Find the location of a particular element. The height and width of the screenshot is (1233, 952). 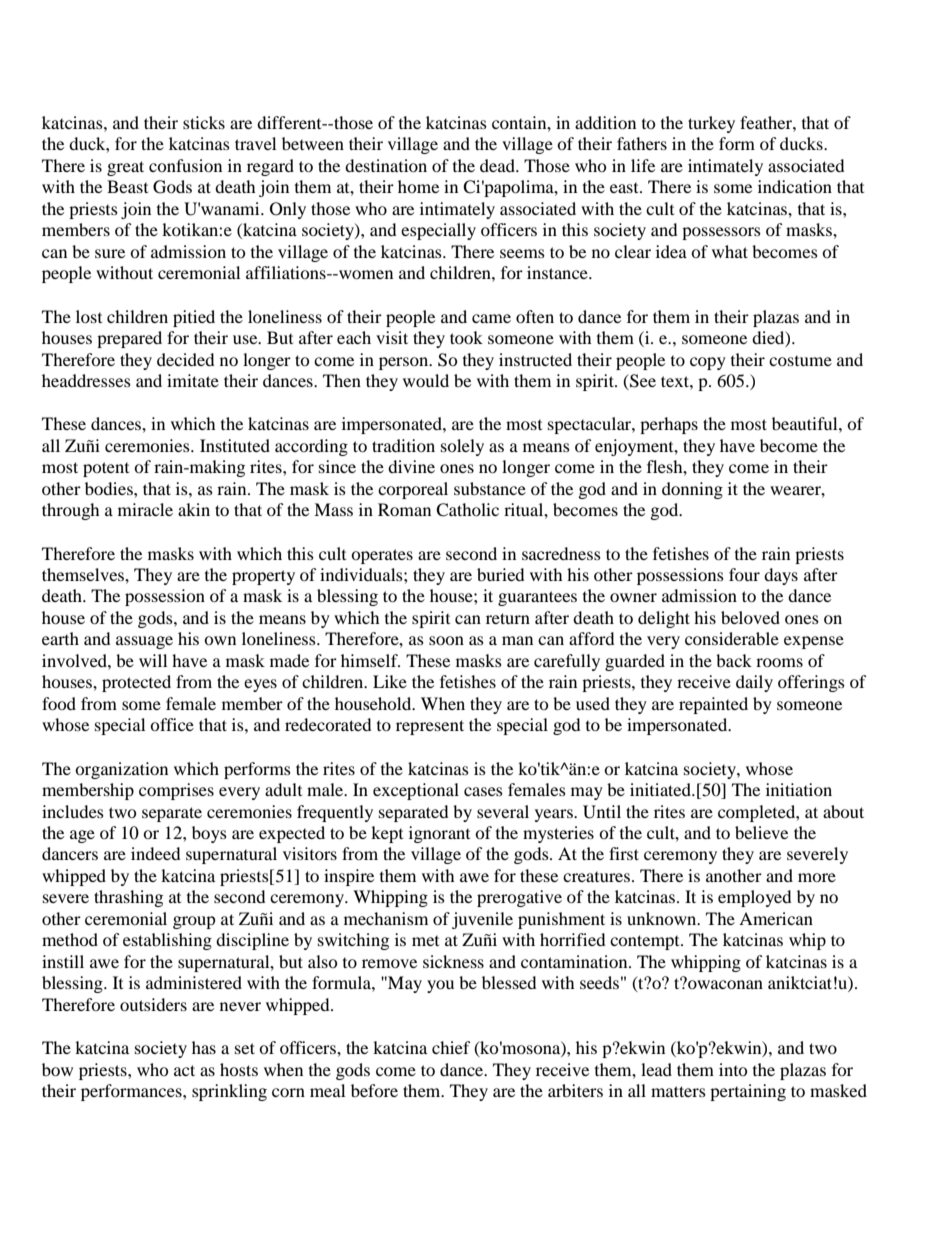

potent is located at coordinates (106, 469).
